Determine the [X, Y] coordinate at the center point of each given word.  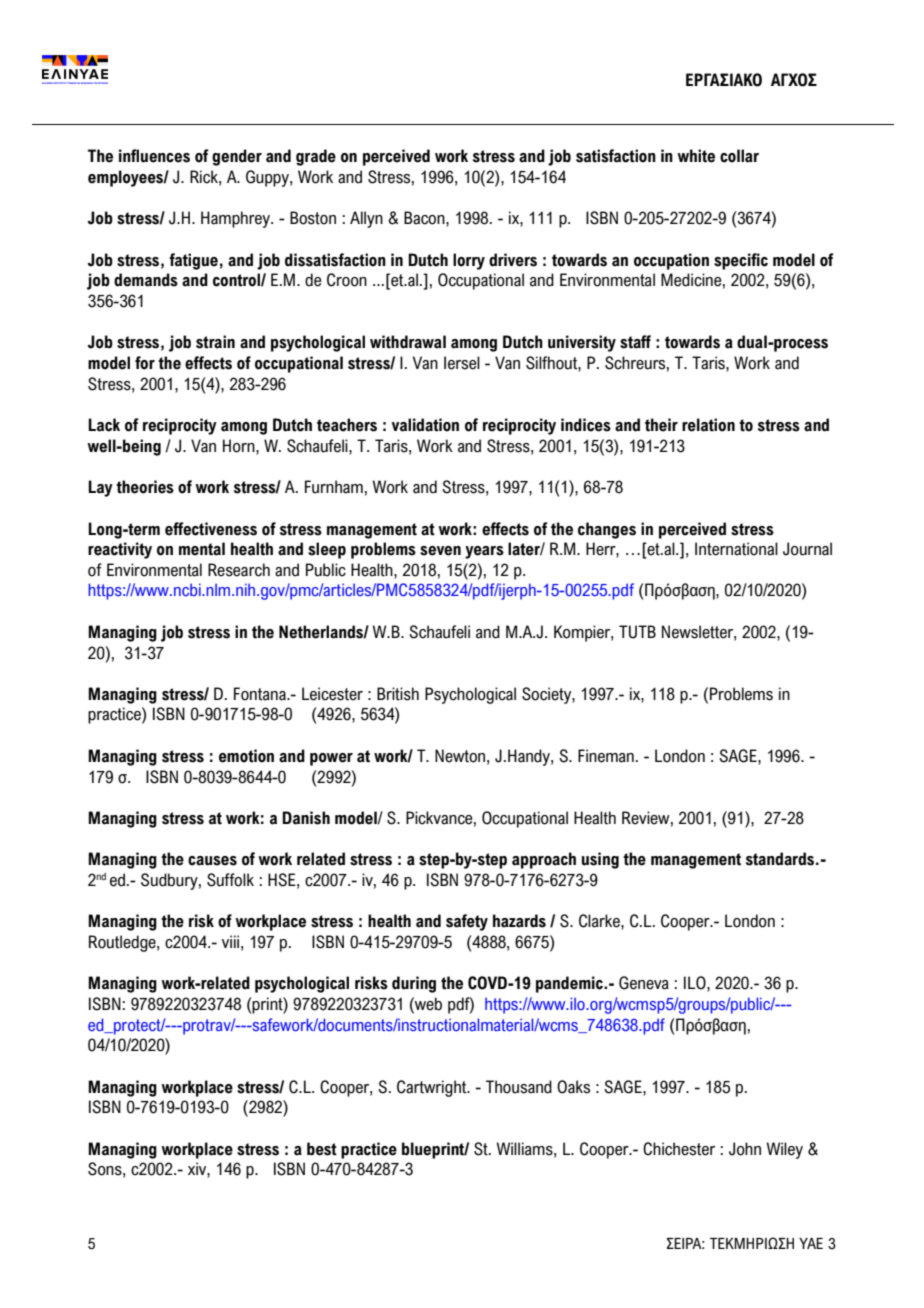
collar [739, 156]
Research [239, 570]
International [736, 549]
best [322, 1149]
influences [154, 156]
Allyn [366, 219]
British [398, 694]
